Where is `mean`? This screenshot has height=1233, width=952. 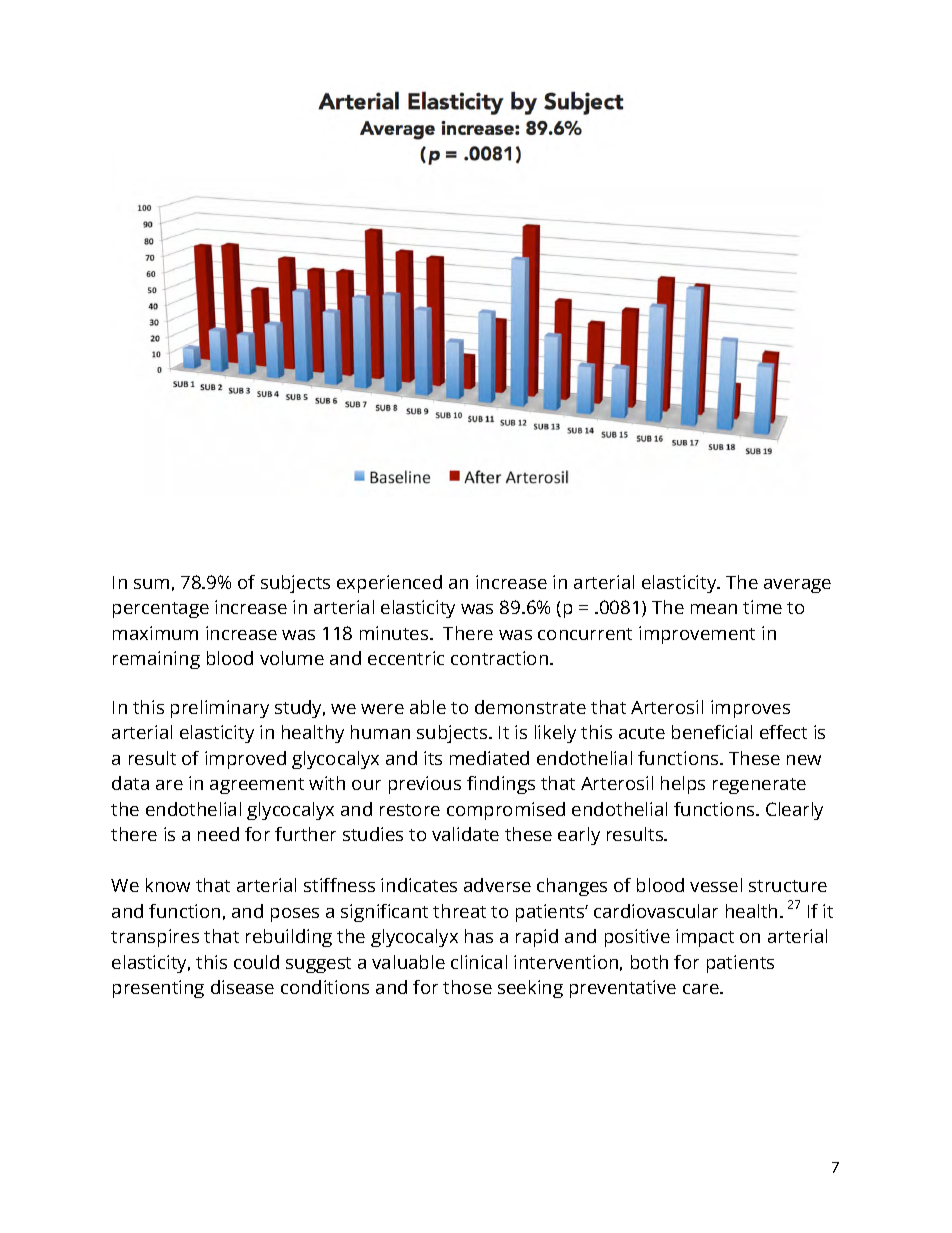 mean is located at coordinates (714, 609).
